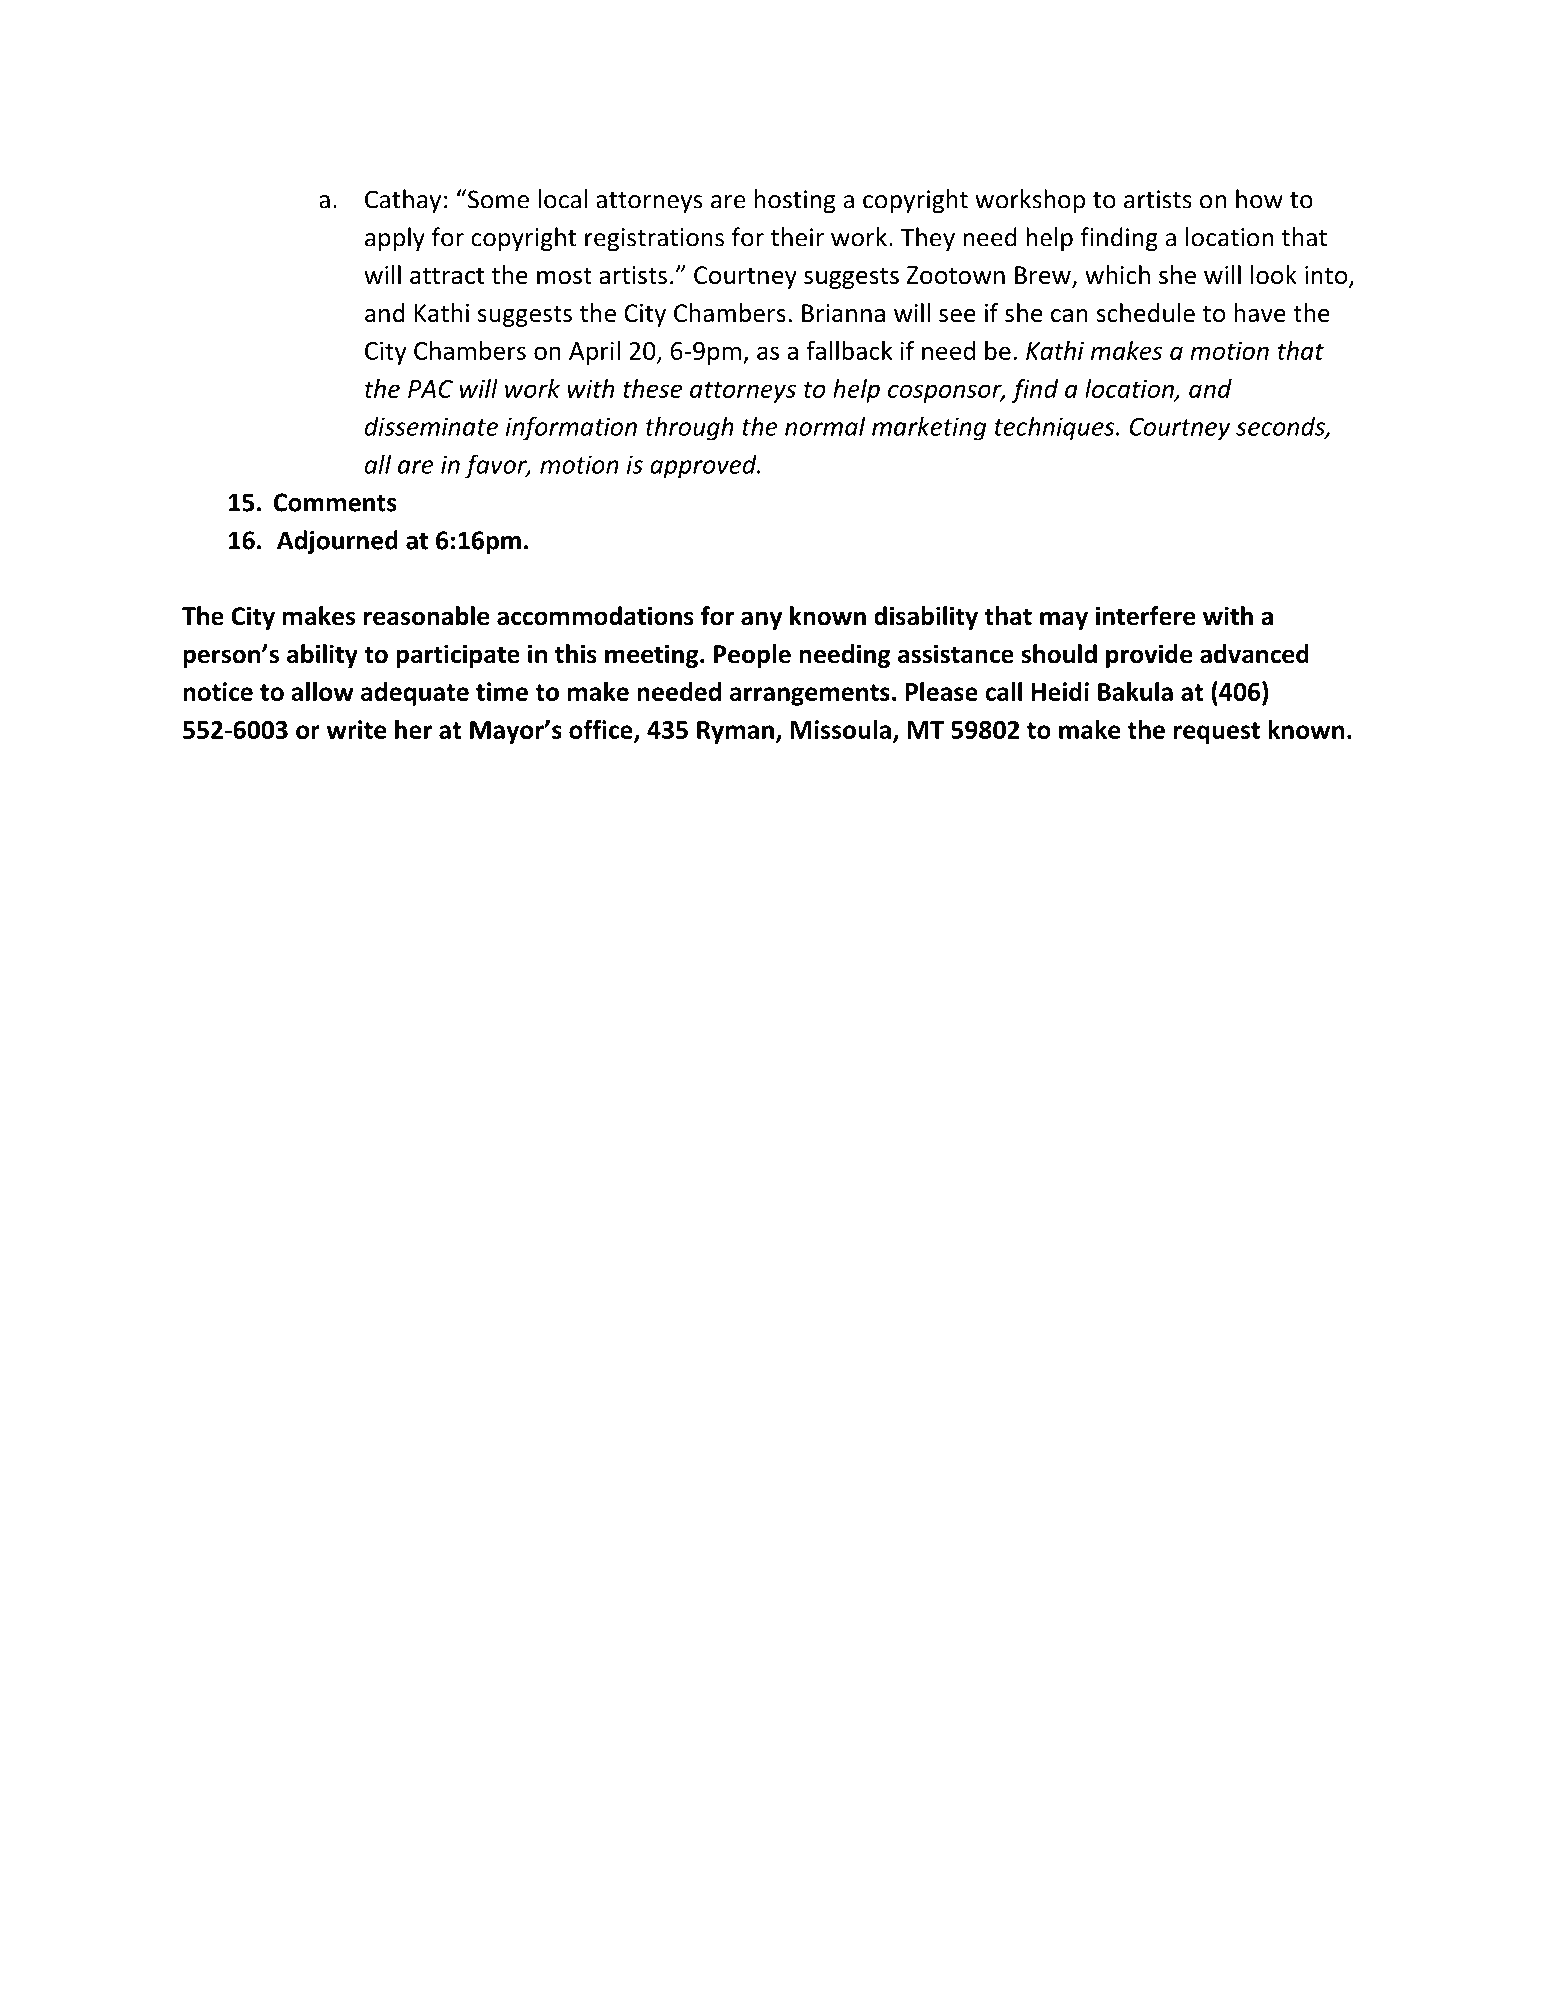 This screenshot has height=2000, width=1546. I want to click on any, so click(761, 620).
